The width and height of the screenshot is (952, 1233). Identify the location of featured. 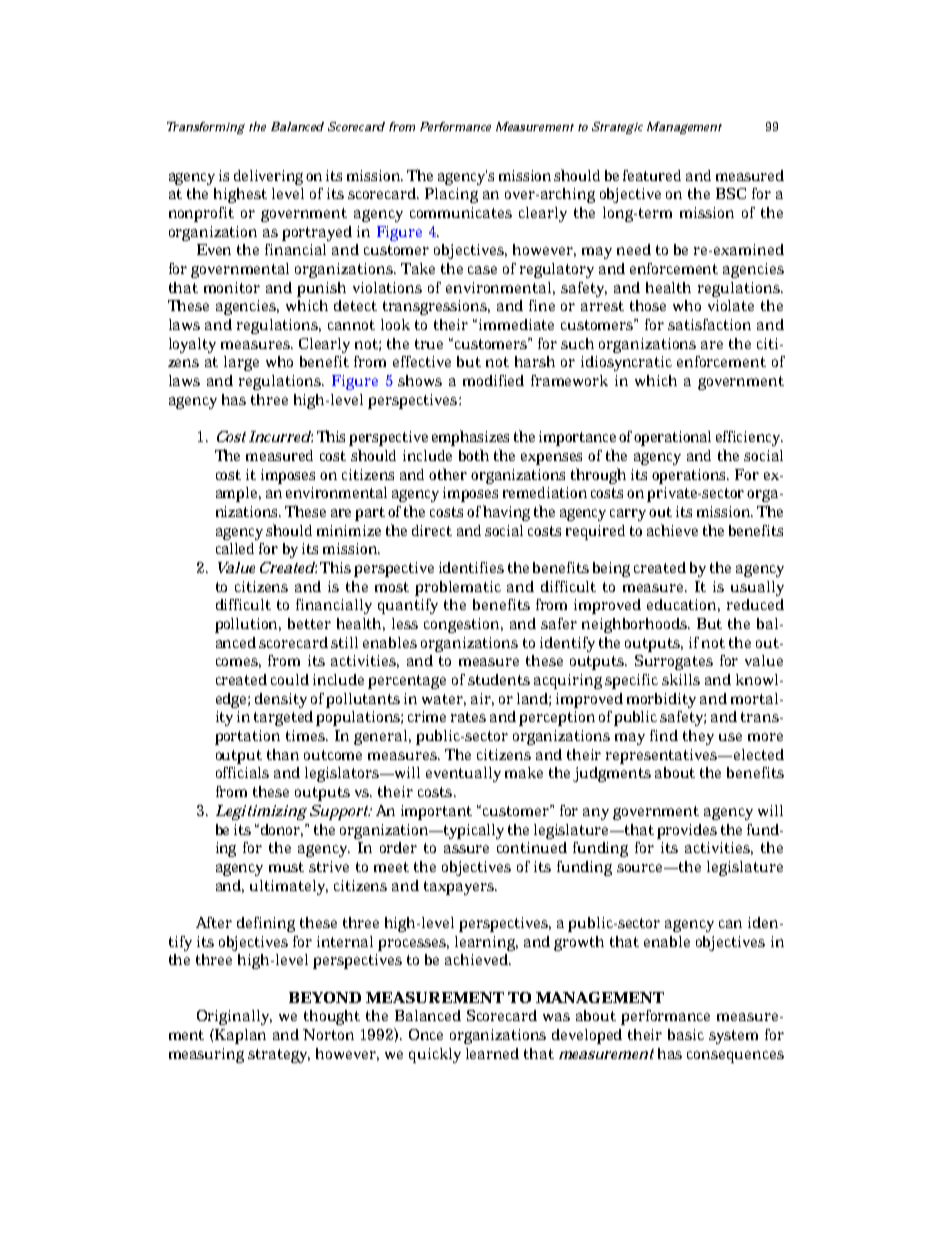
(652, 175).
